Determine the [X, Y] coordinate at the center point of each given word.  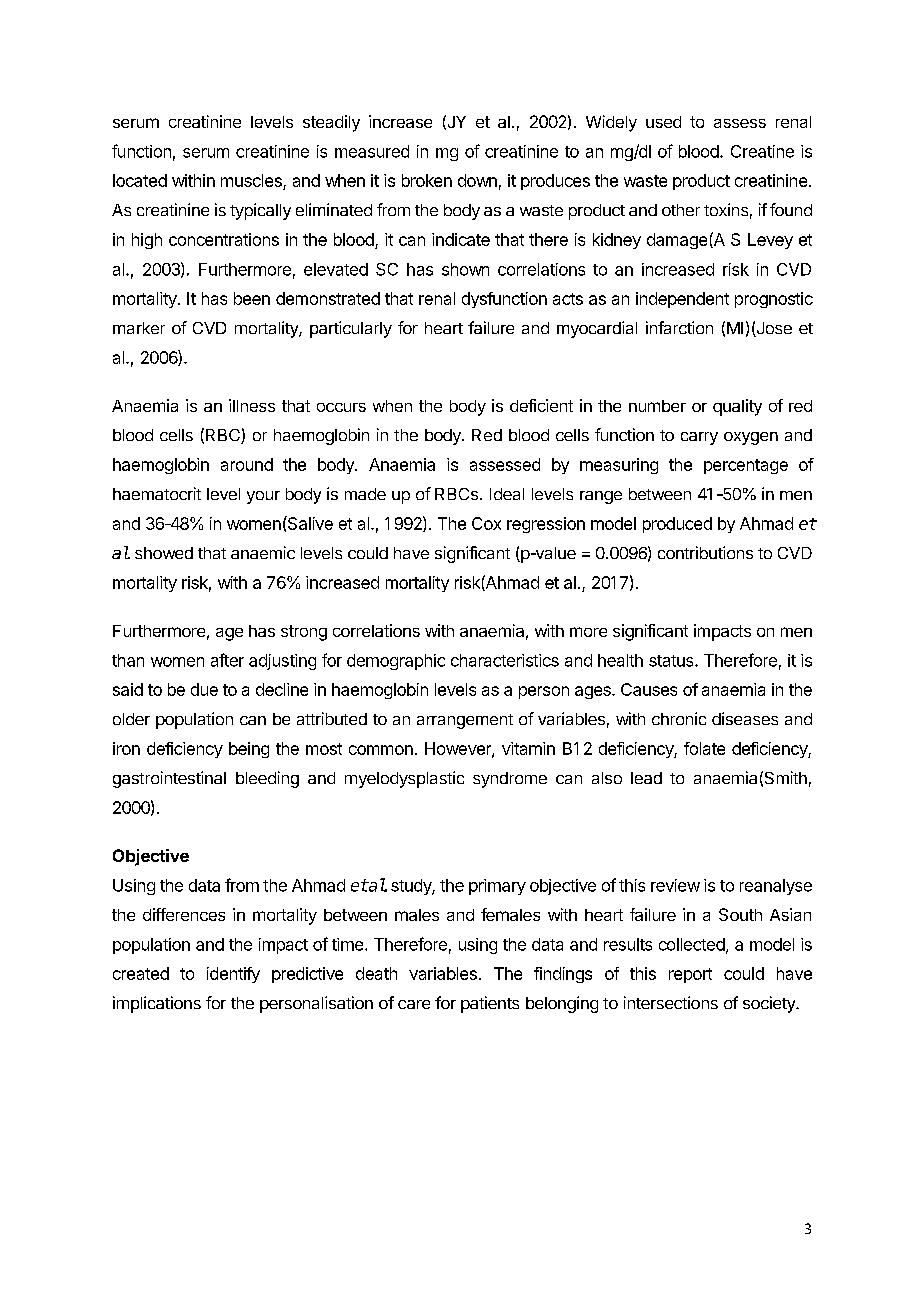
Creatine [762, 151]
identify [233, 975]
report [690, 975]
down [477, 180]
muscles [252, 182]
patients [490, 1004]
